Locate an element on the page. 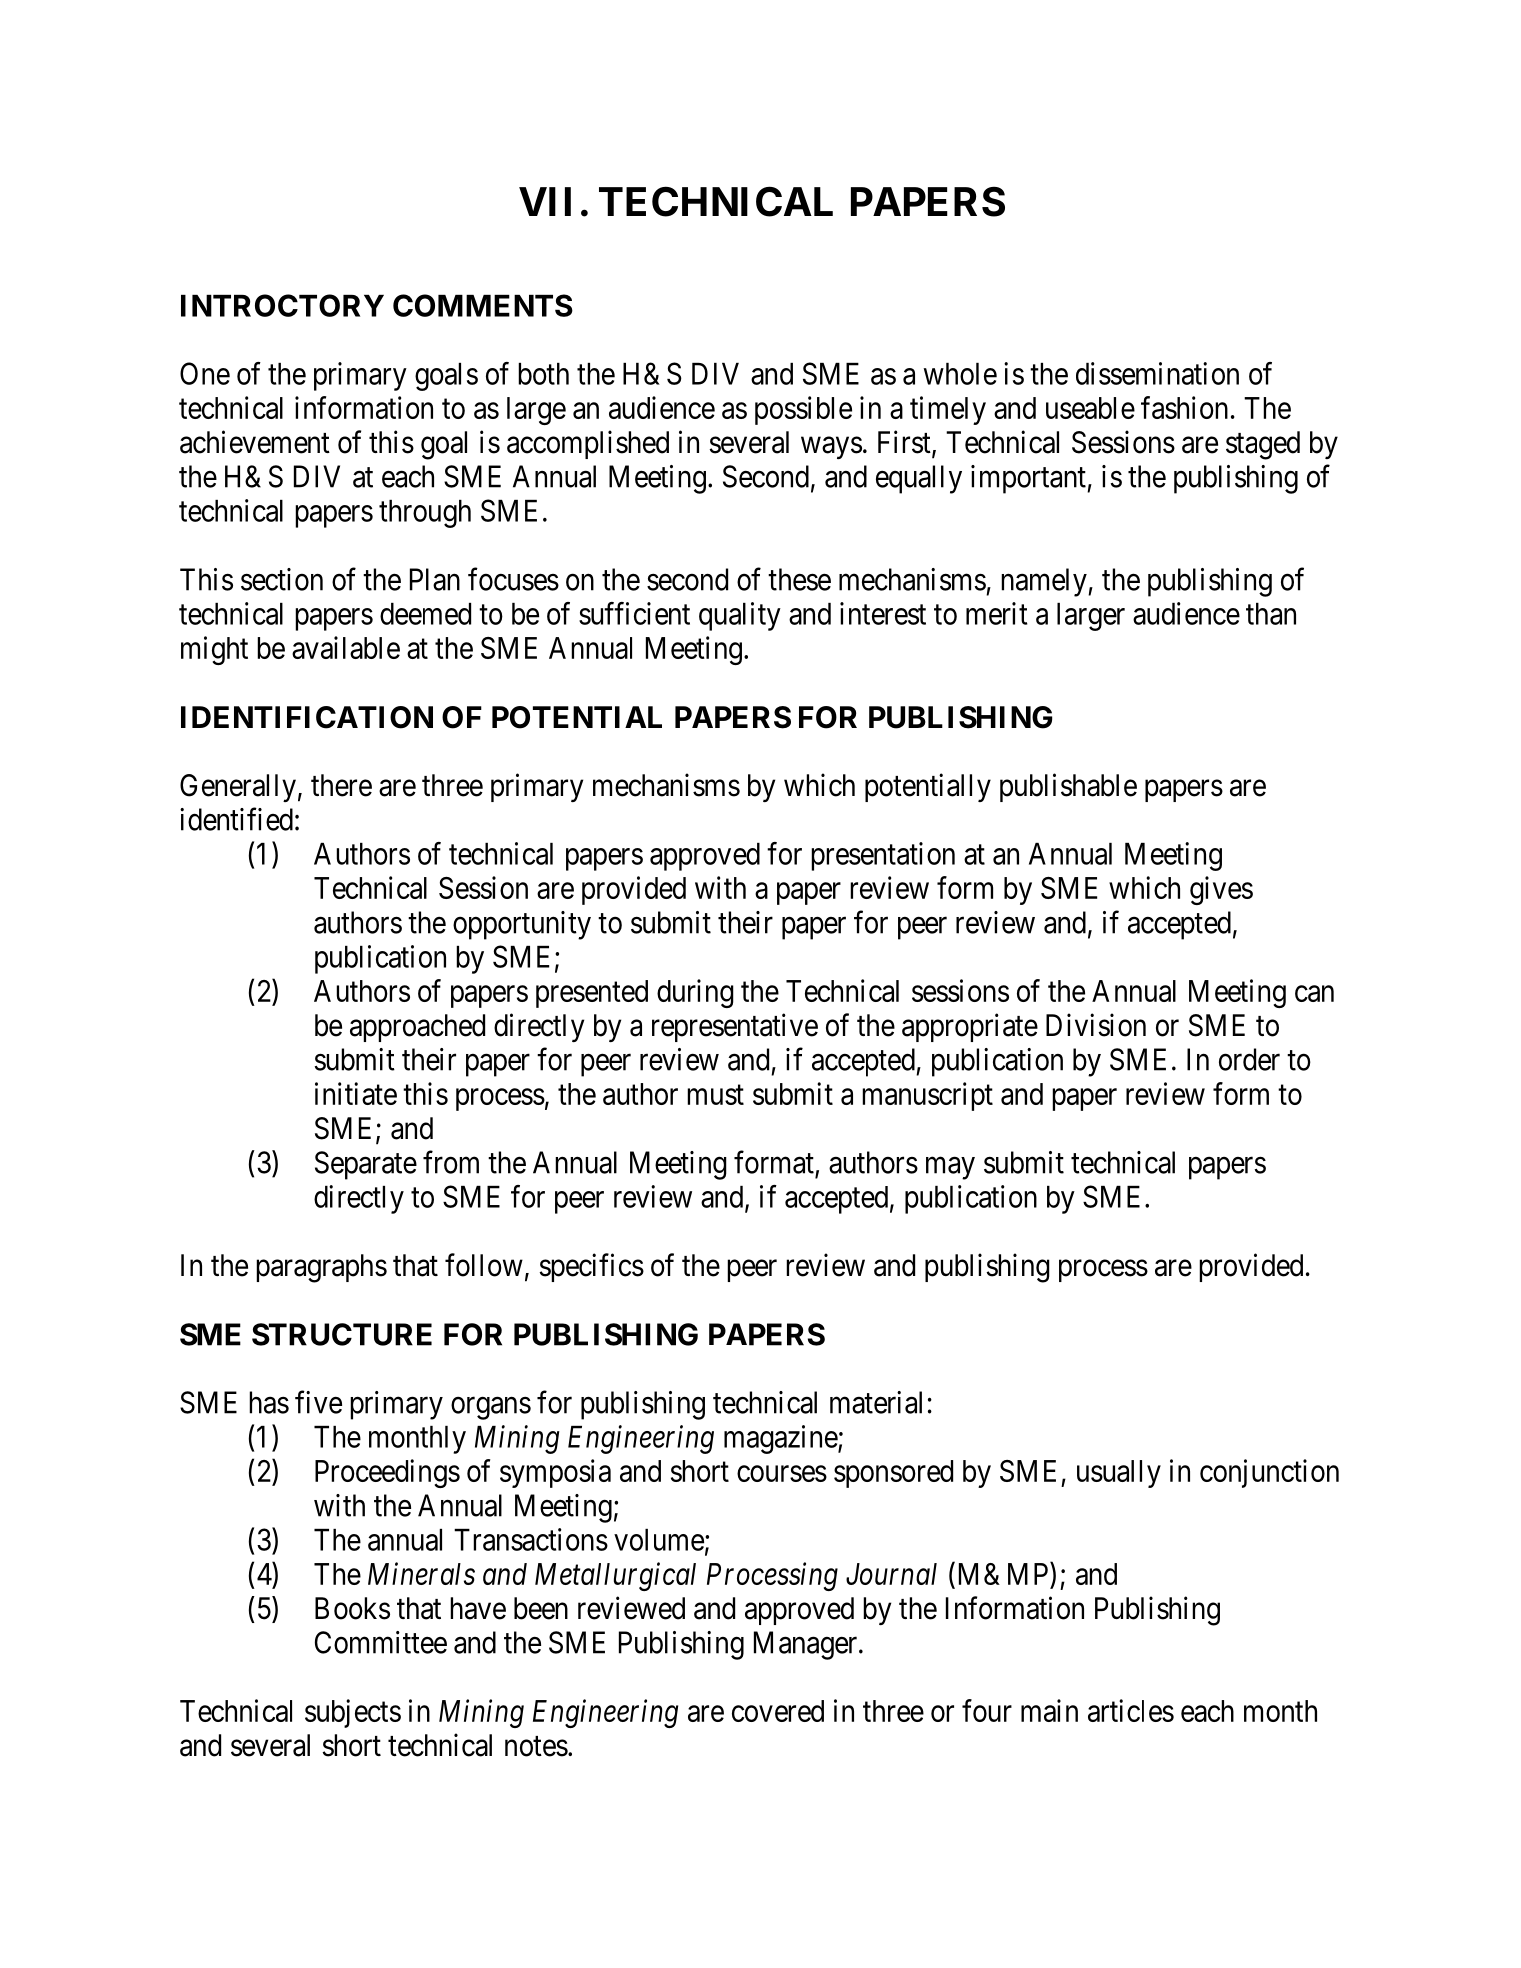 This page has width=1521, height=1968. dissemination is located at coordinates (1157, 373).
